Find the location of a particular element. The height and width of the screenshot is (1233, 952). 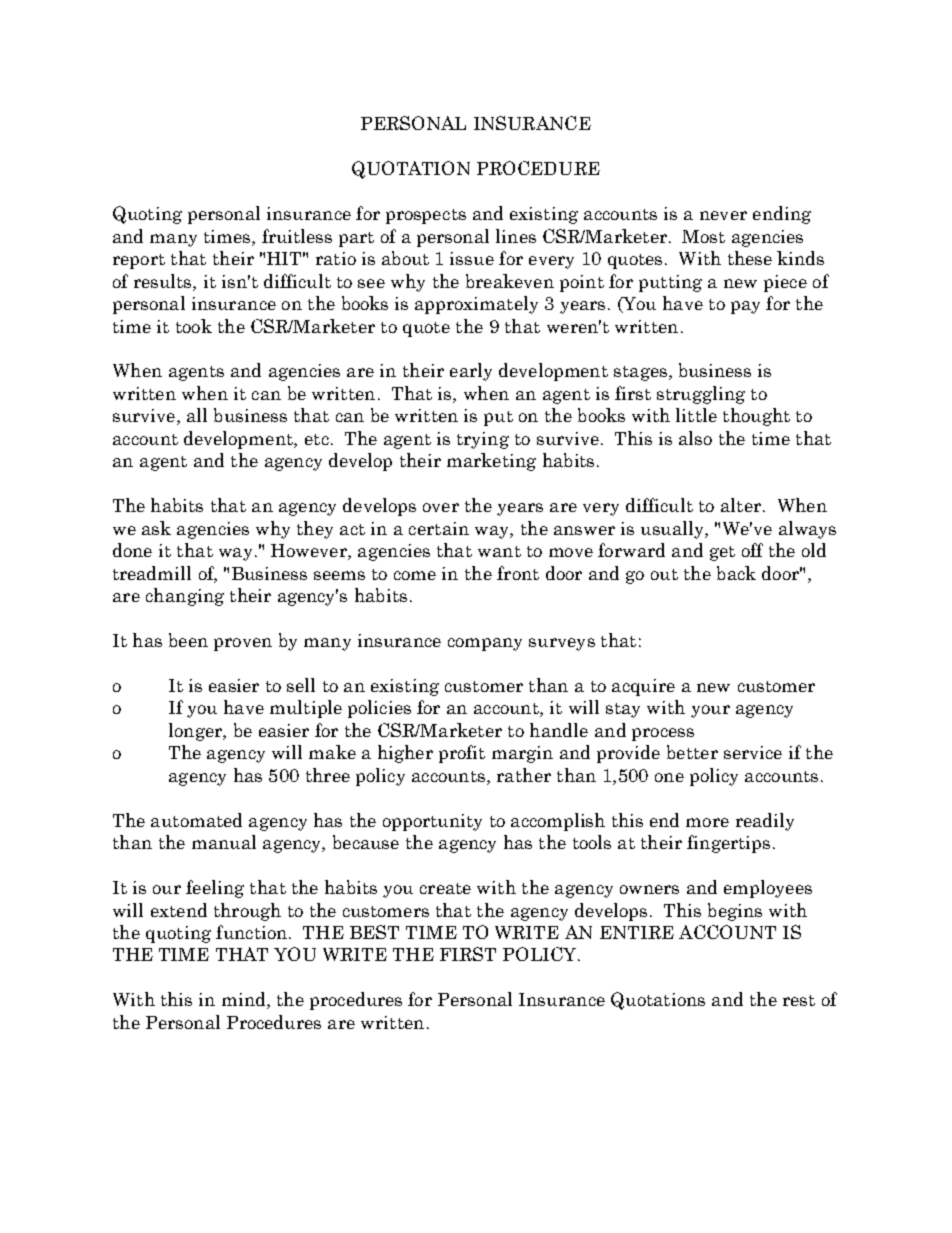

certain is located at coordinates (439, 528).
